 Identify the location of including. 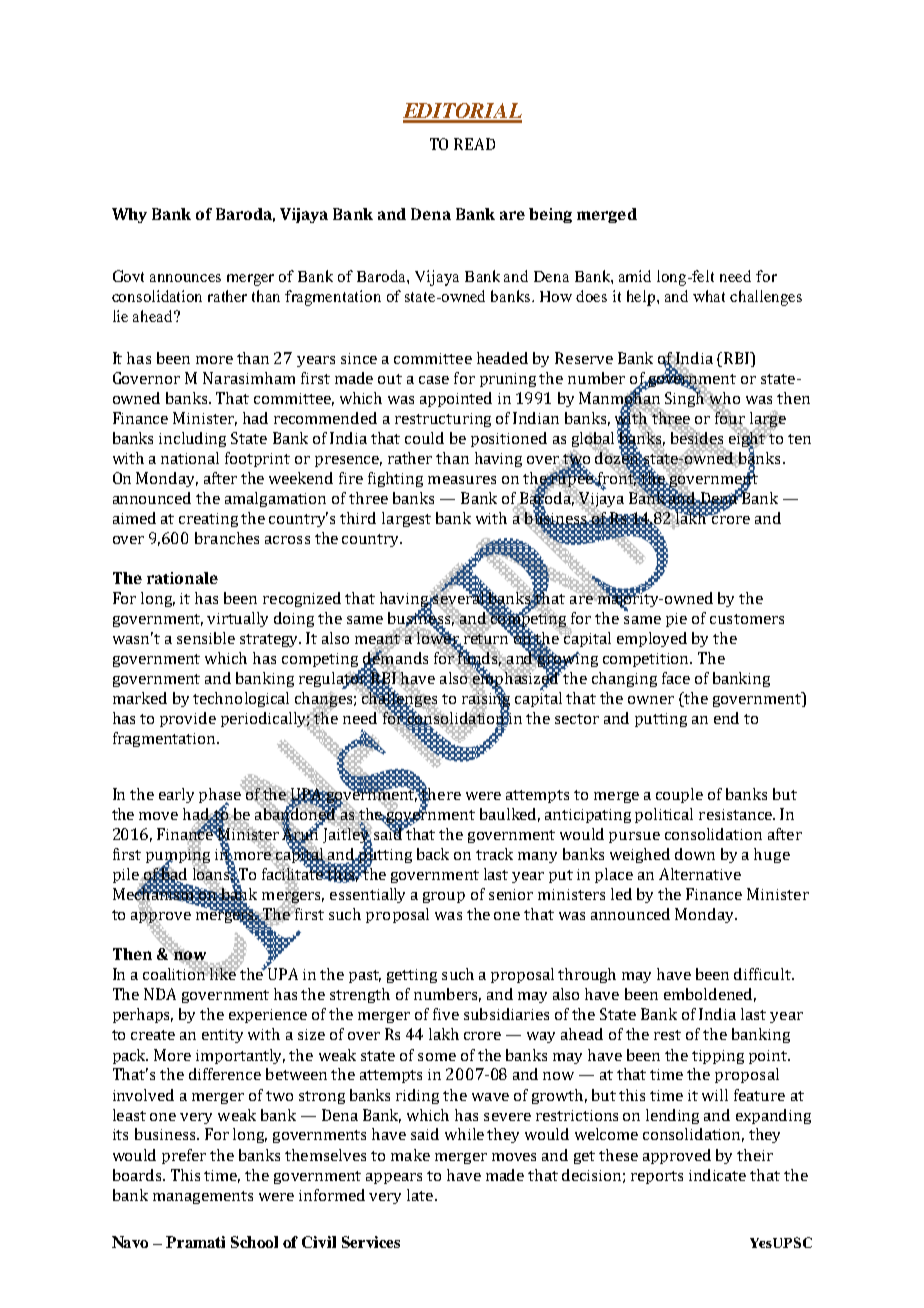
(192, 439).
